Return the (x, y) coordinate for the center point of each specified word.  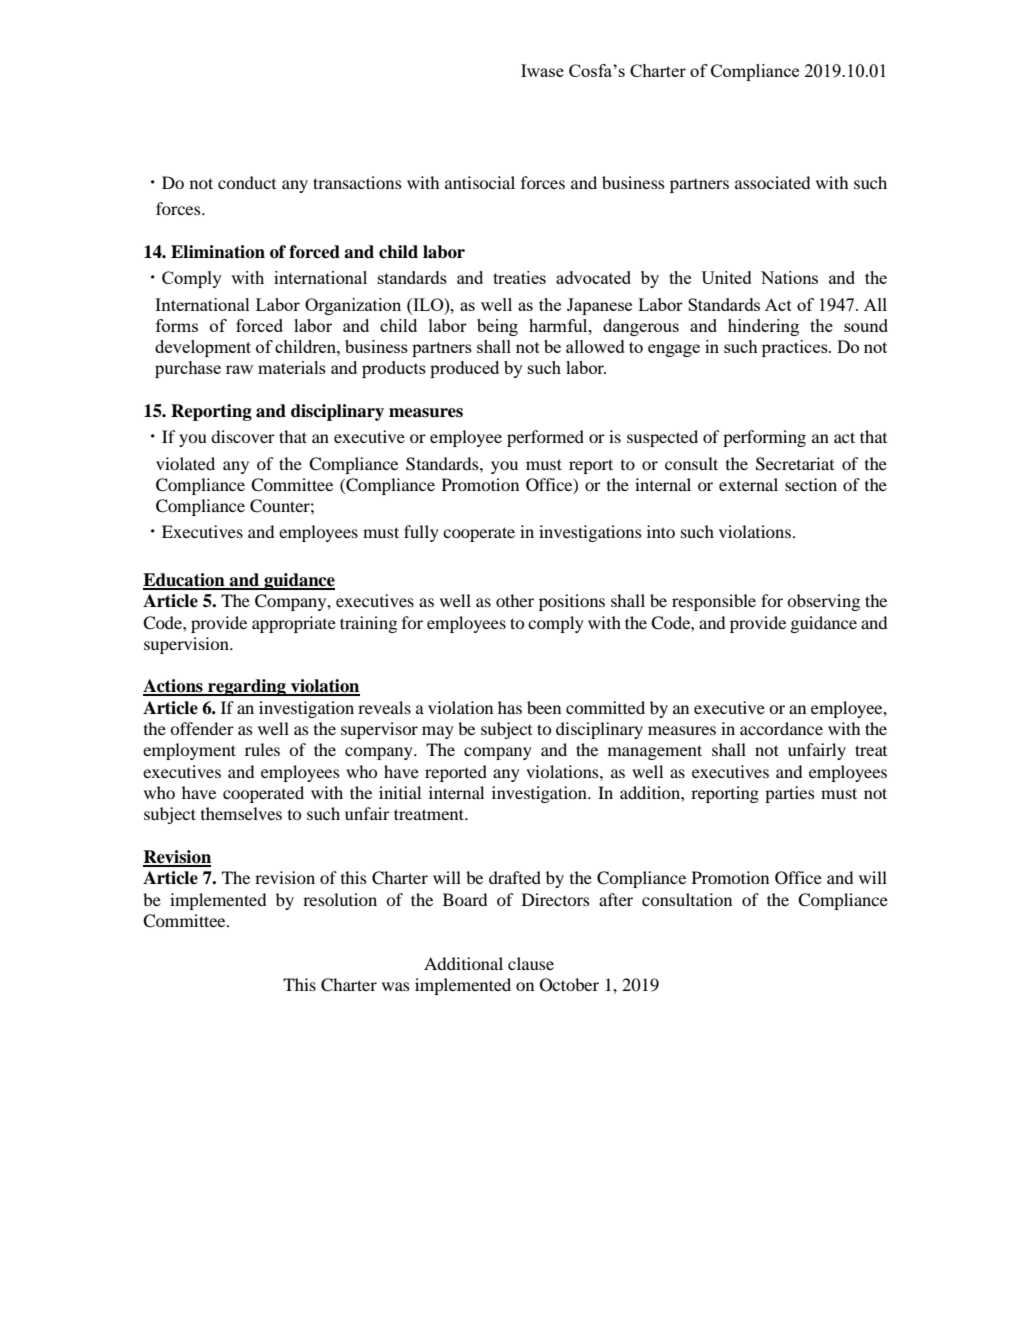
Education (185, 581)
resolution (340, 899)
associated (772, 182)
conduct (247, 182)
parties (790, 794)
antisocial (480, 182)
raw (239, 369)
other (515, 600)
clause (531, 963)
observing (823, 602)
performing (764, 438)
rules (262, 749)
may (438, 732)
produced (464, 369)
